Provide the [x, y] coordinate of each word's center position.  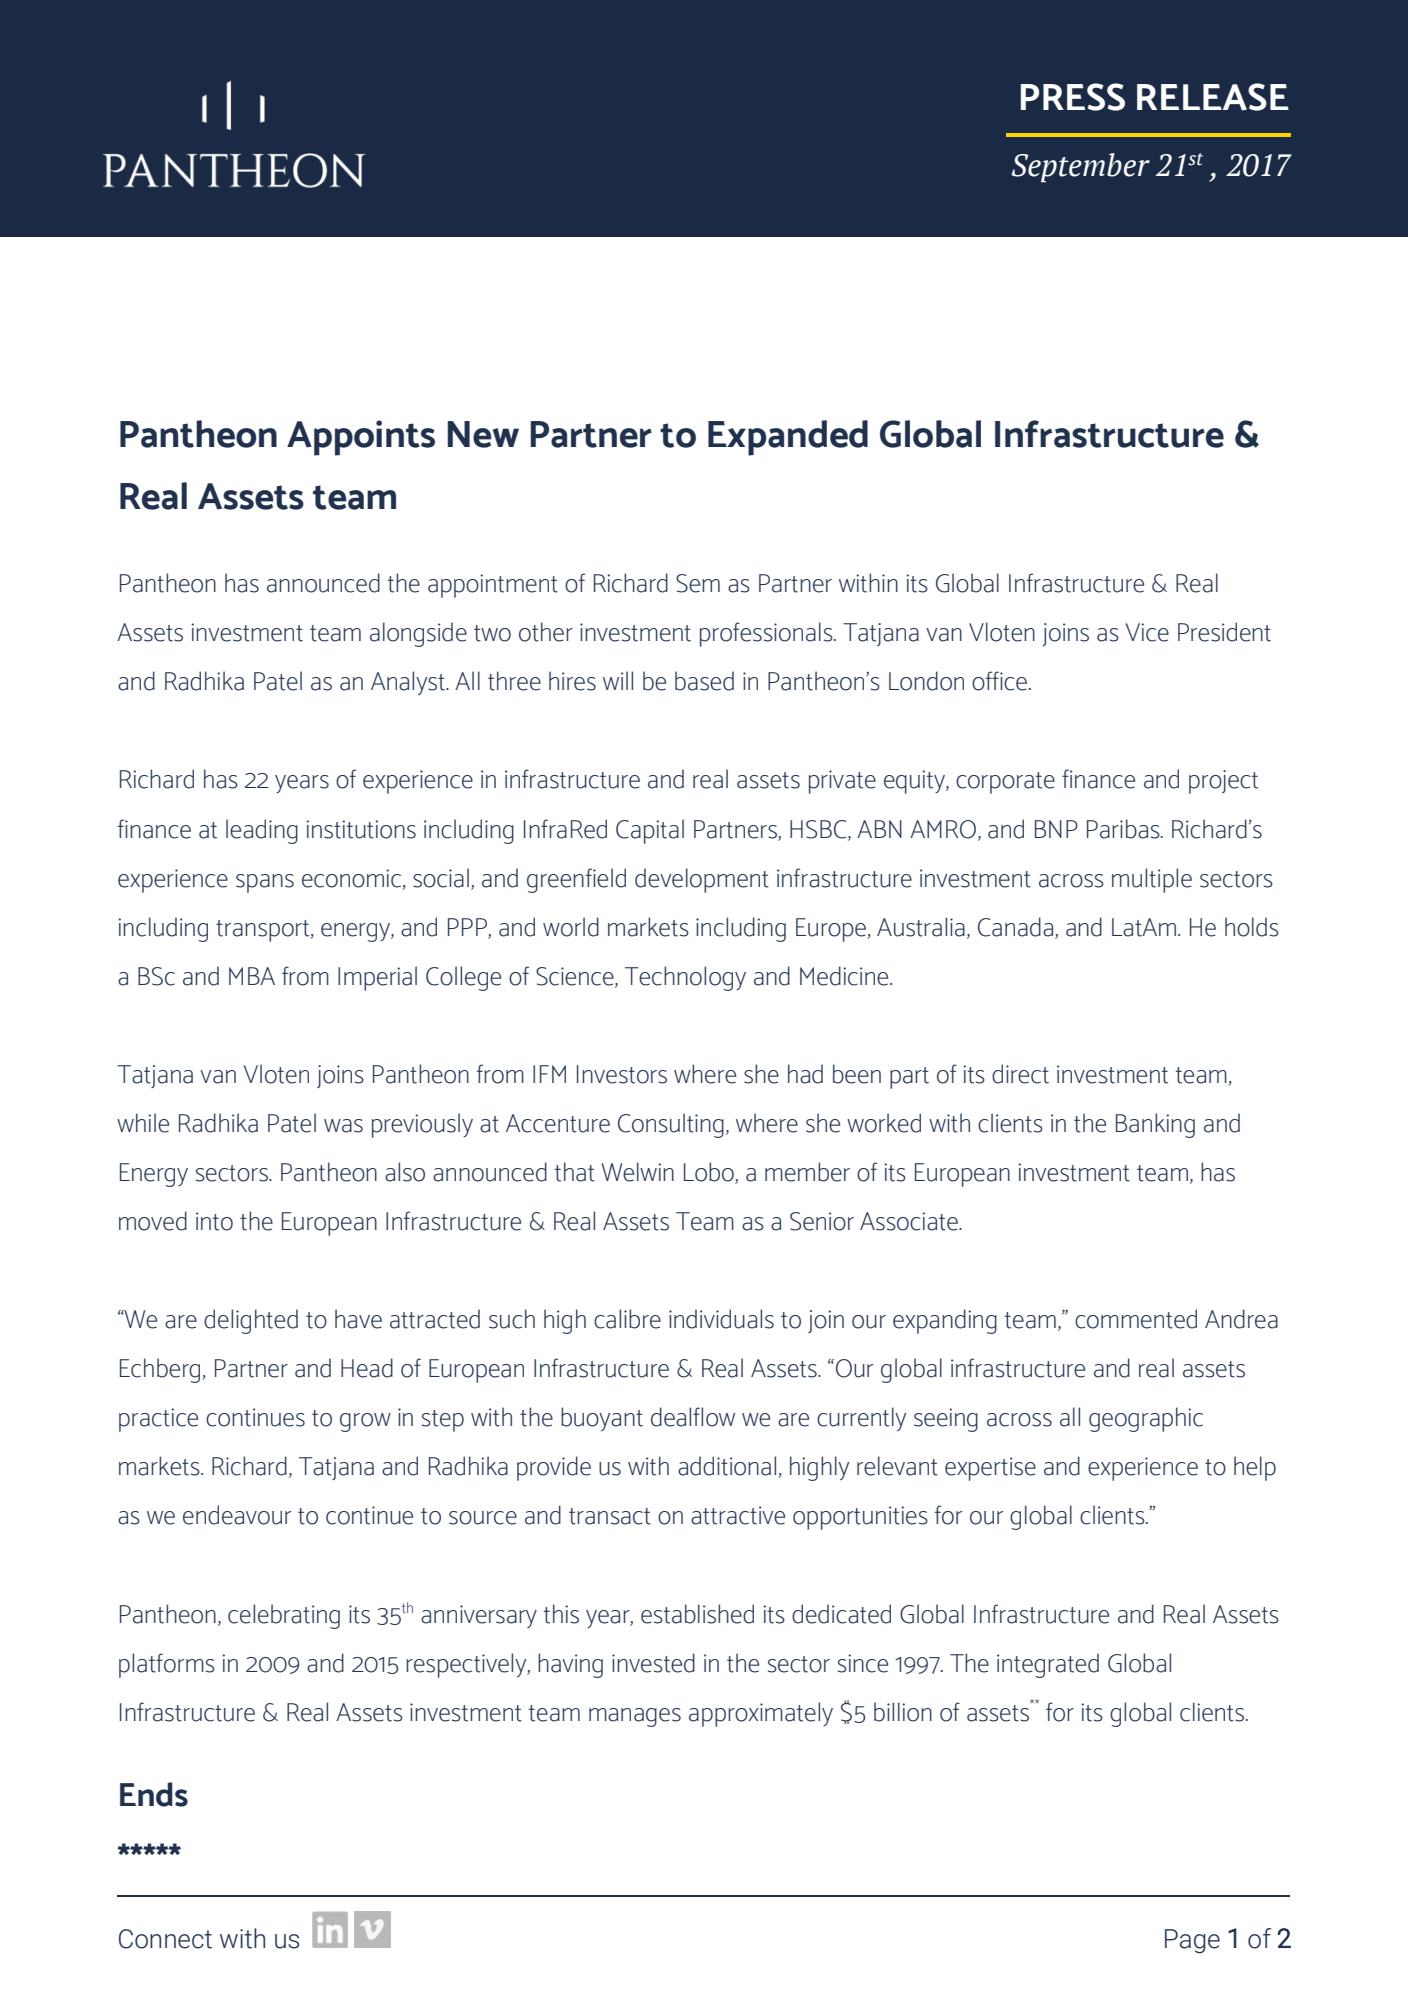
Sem [698, 583]
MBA [252, 976]
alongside [418, 634]
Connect [165, 1939]
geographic [1146, 1419]
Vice [1147, 632]
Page [1192, 1941]
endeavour [237, 1515]
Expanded [788, 438]
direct [1020, 1074]
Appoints [361, 438]
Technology [685, 978]
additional [728, 1467]
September [1080, 168]
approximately [761, 1714]
